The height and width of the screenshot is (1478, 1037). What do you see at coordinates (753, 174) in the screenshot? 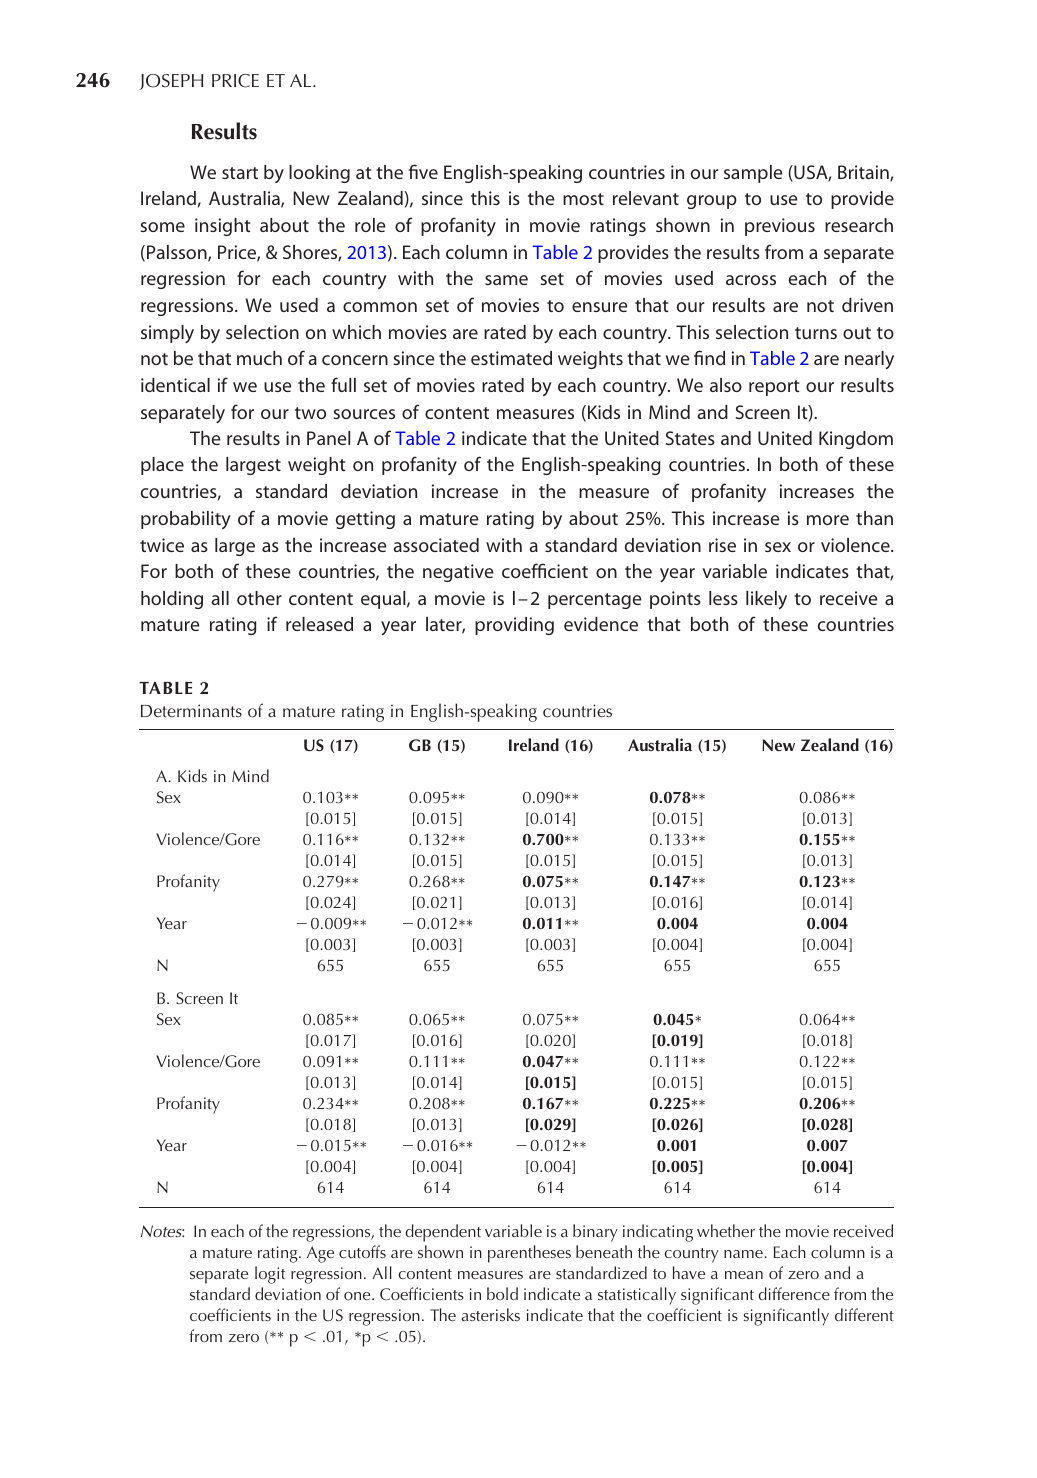
I see `sample` at bounding box center [753, 174].
